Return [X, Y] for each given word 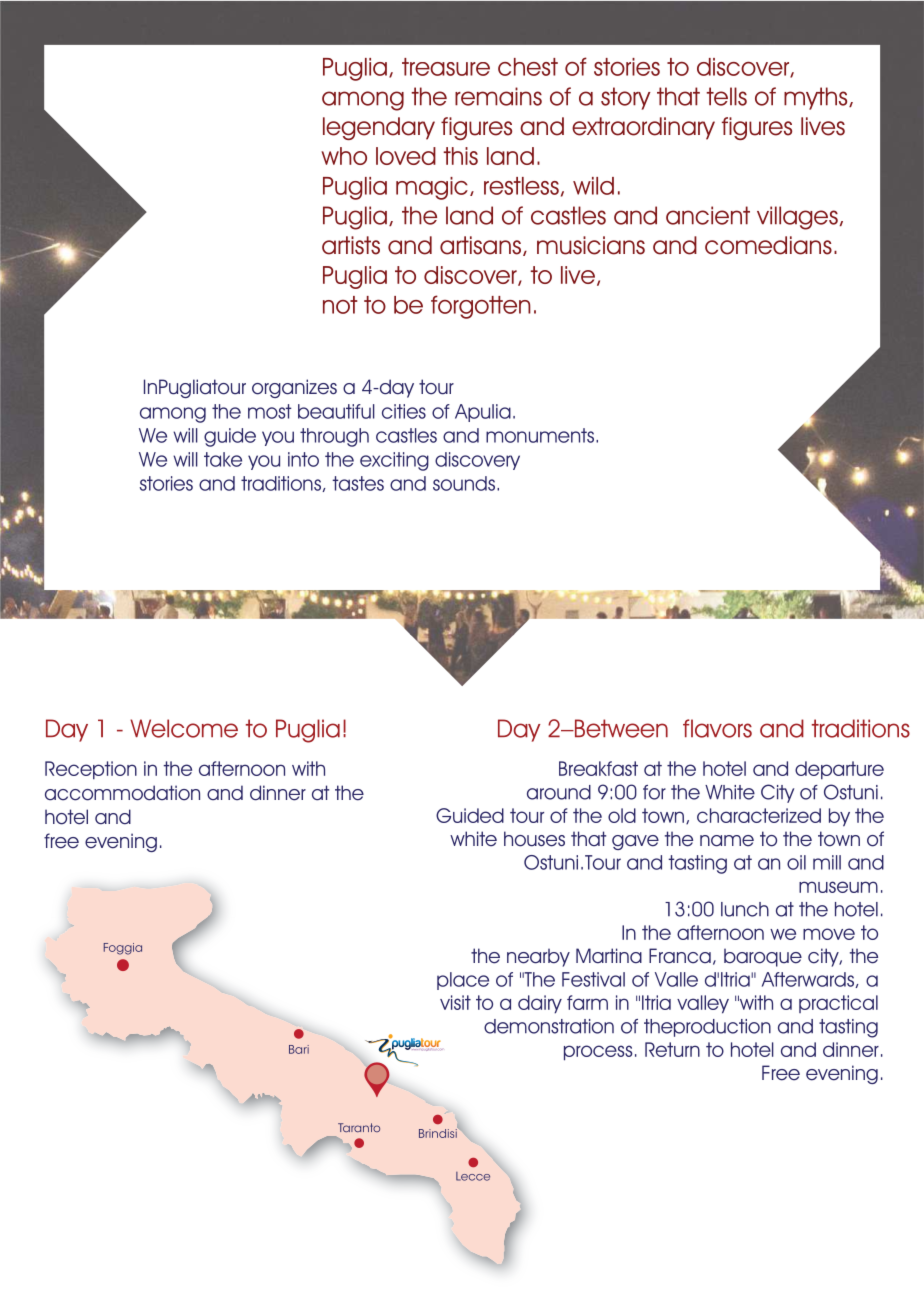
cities [404, 411]
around [559, 792]
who [344, 156]
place [463, 981]
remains [498, 96]
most [270, 411]
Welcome [184, 728]
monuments [540, 435]
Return [672, 1049]
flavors [717, 728]
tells [726, 96]
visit [455, 1002]
